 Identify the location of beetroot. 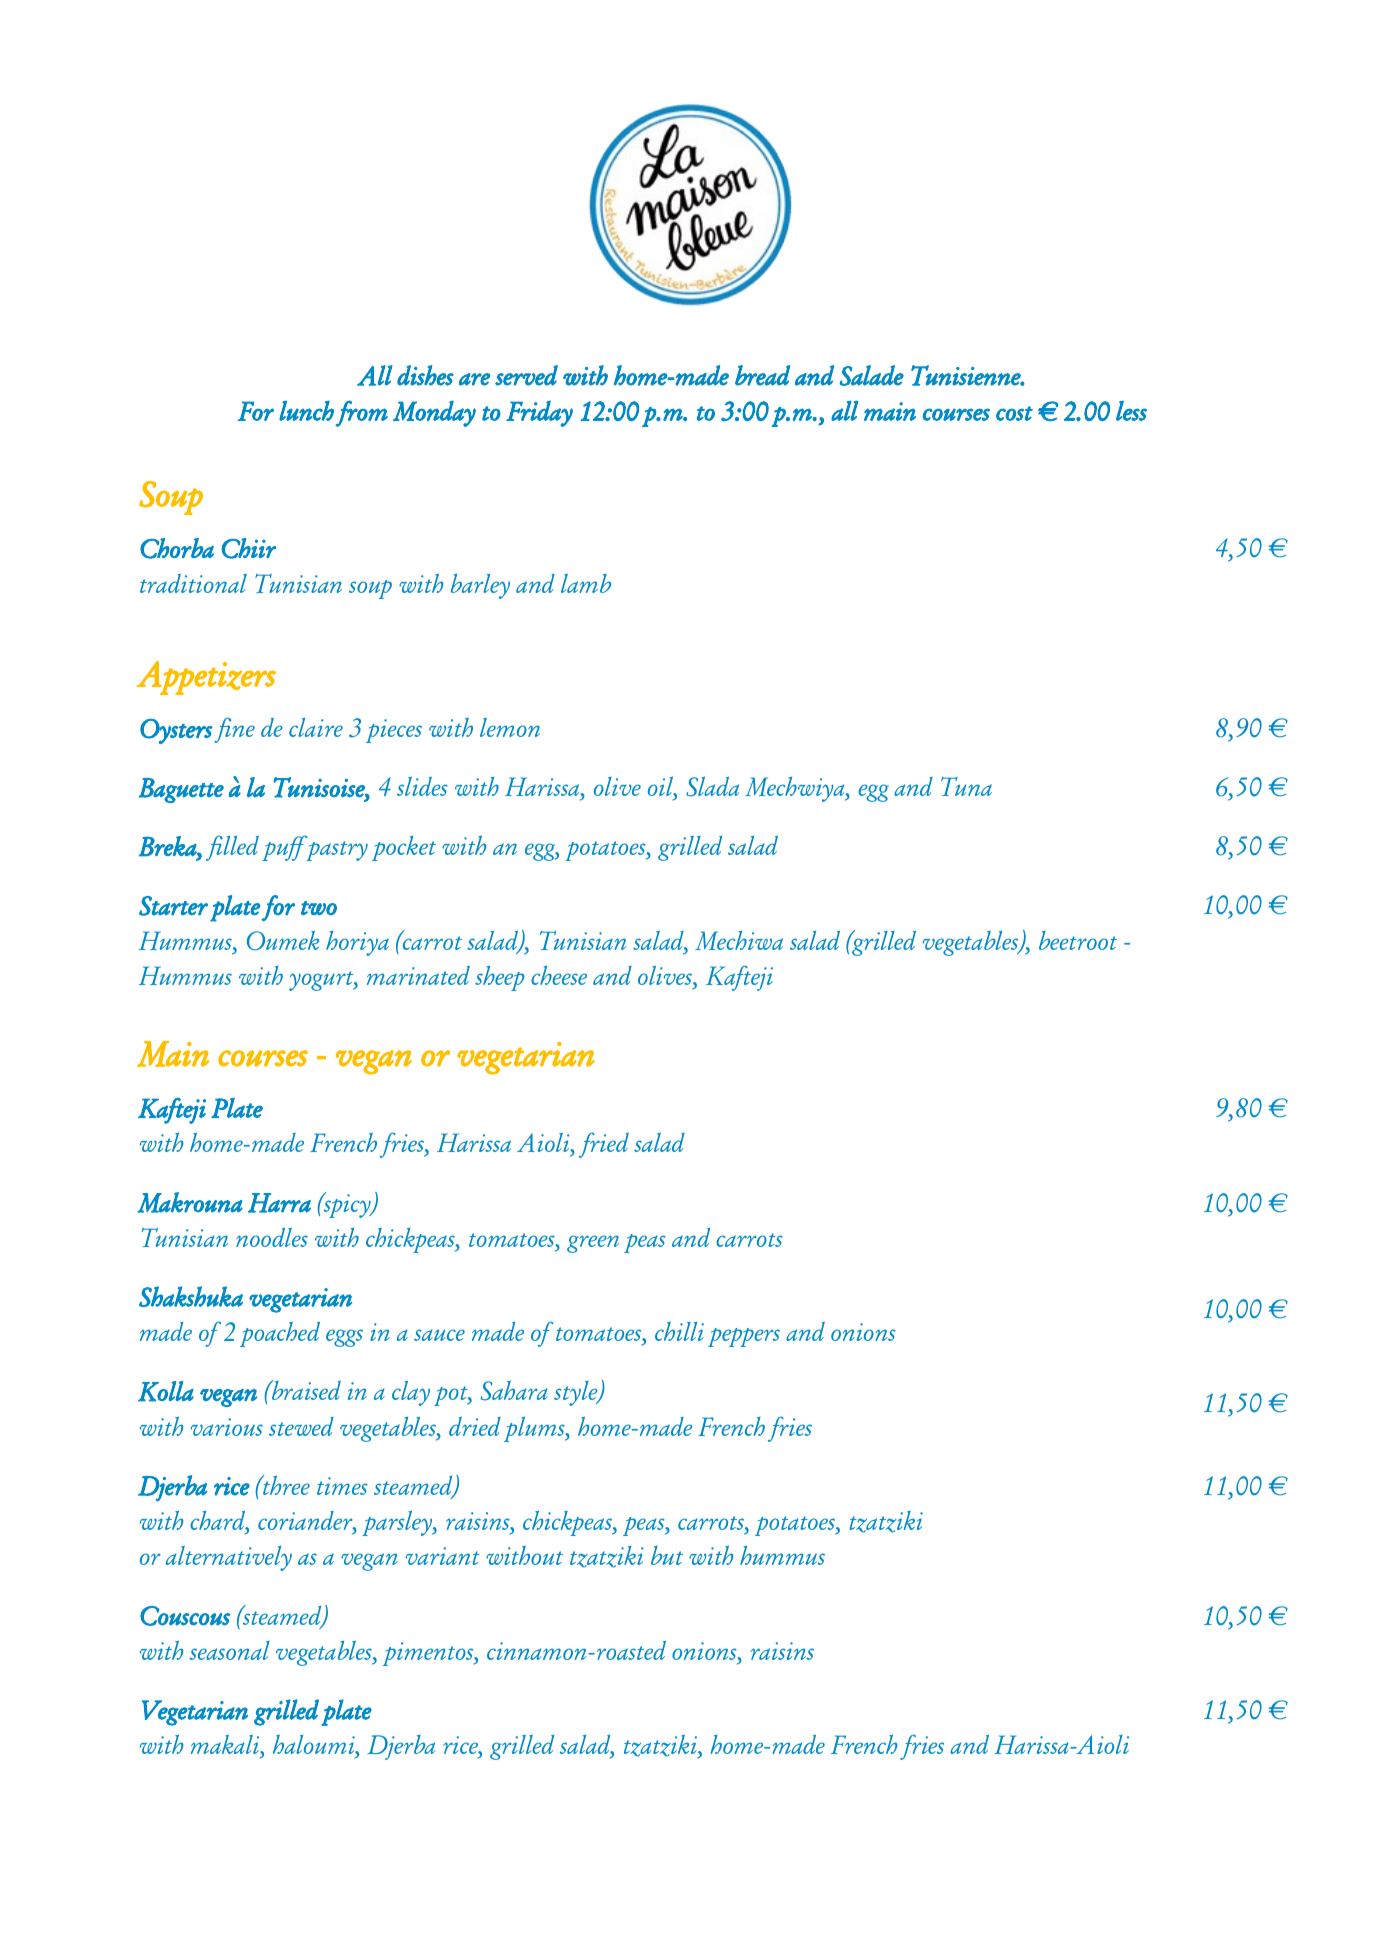
(1078, 940).
